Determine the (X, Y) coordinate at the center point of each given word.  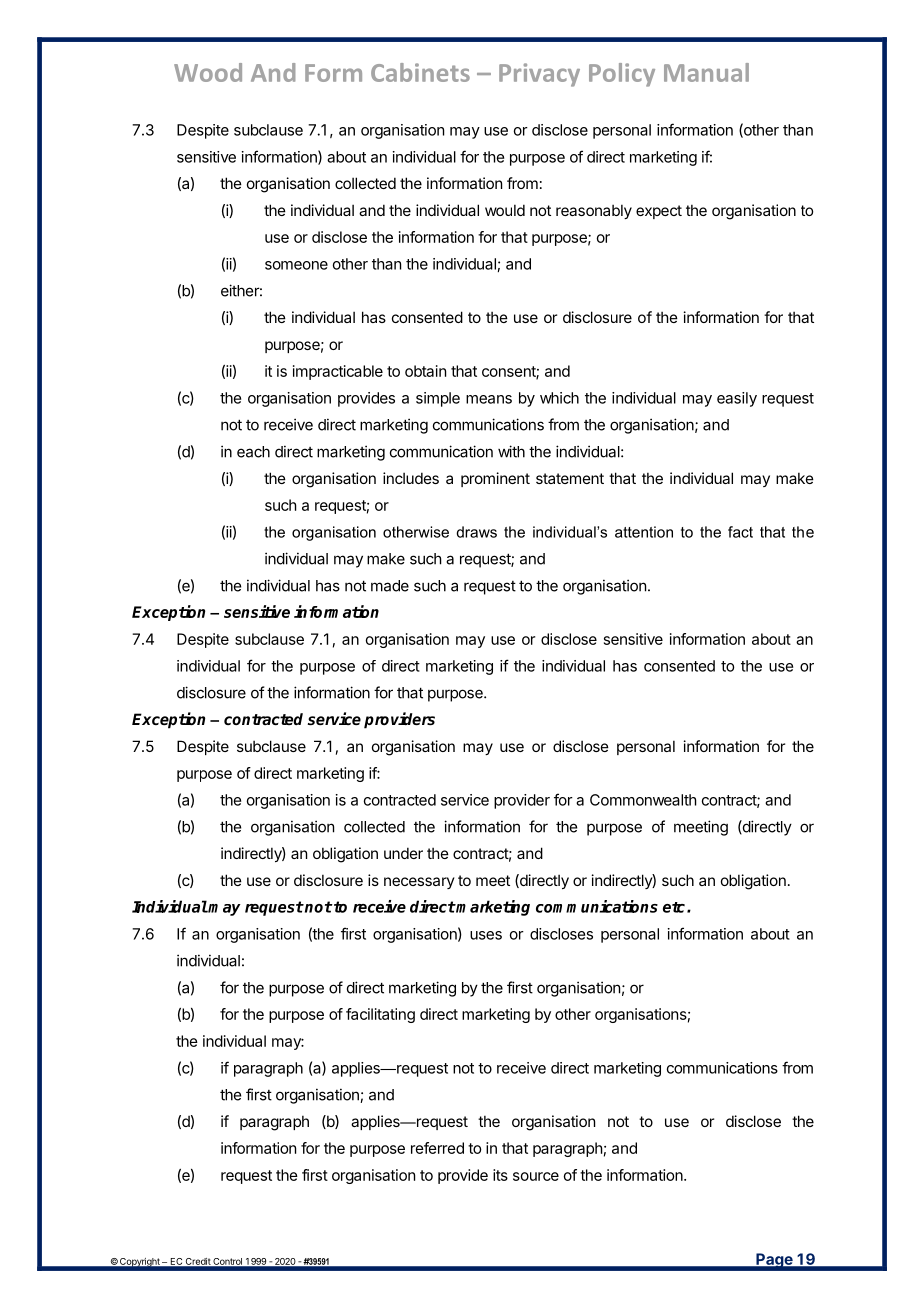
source (536, 1176)
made (390, 586)
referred (437, 1148)
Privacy (539, 75)
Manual (706, 72)
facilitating (380, 1015)
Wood (208, 72)
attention (644, 532)
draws (476, 532)
